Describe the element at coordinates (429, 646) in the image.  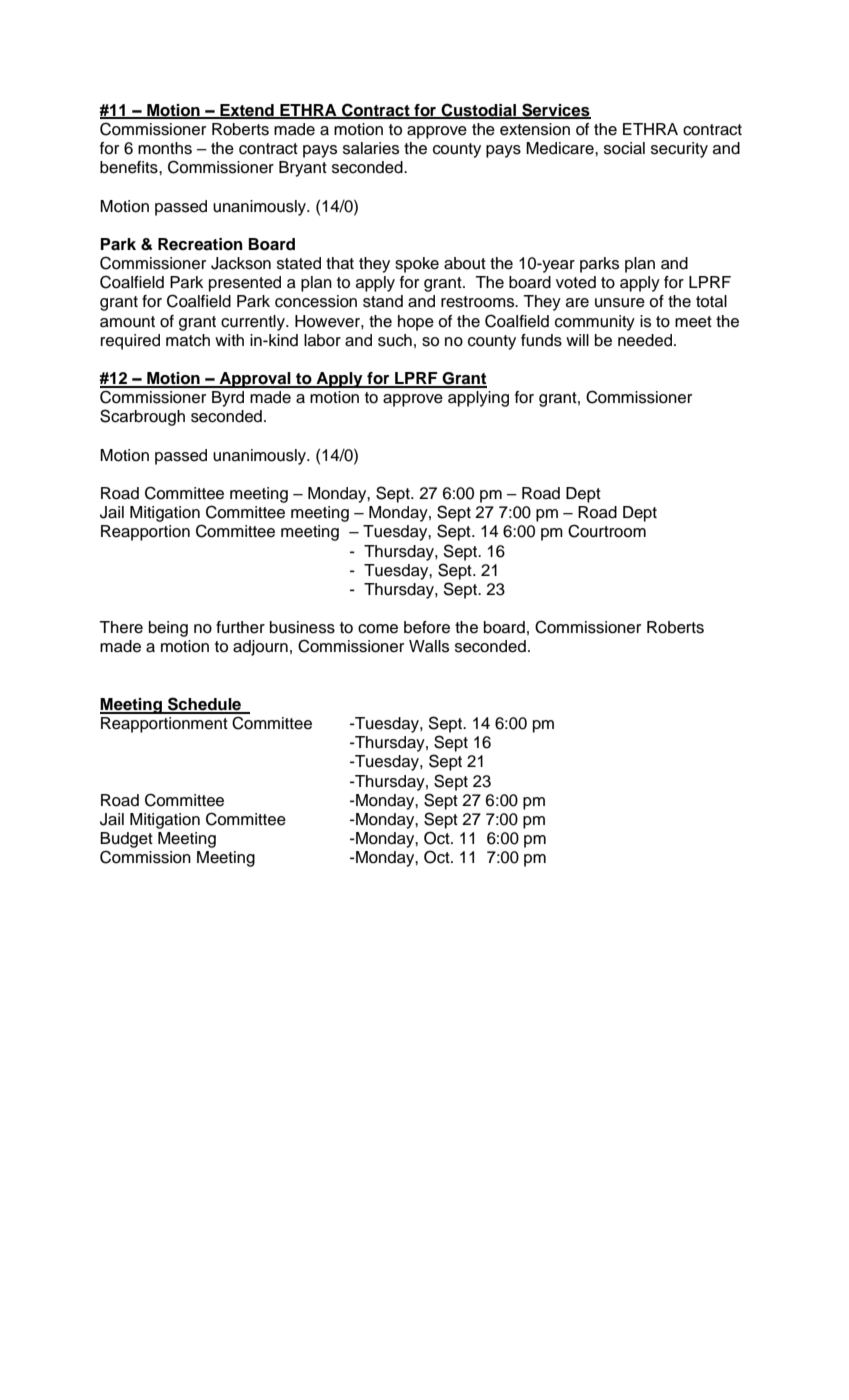
I see `Walls` at that location.
